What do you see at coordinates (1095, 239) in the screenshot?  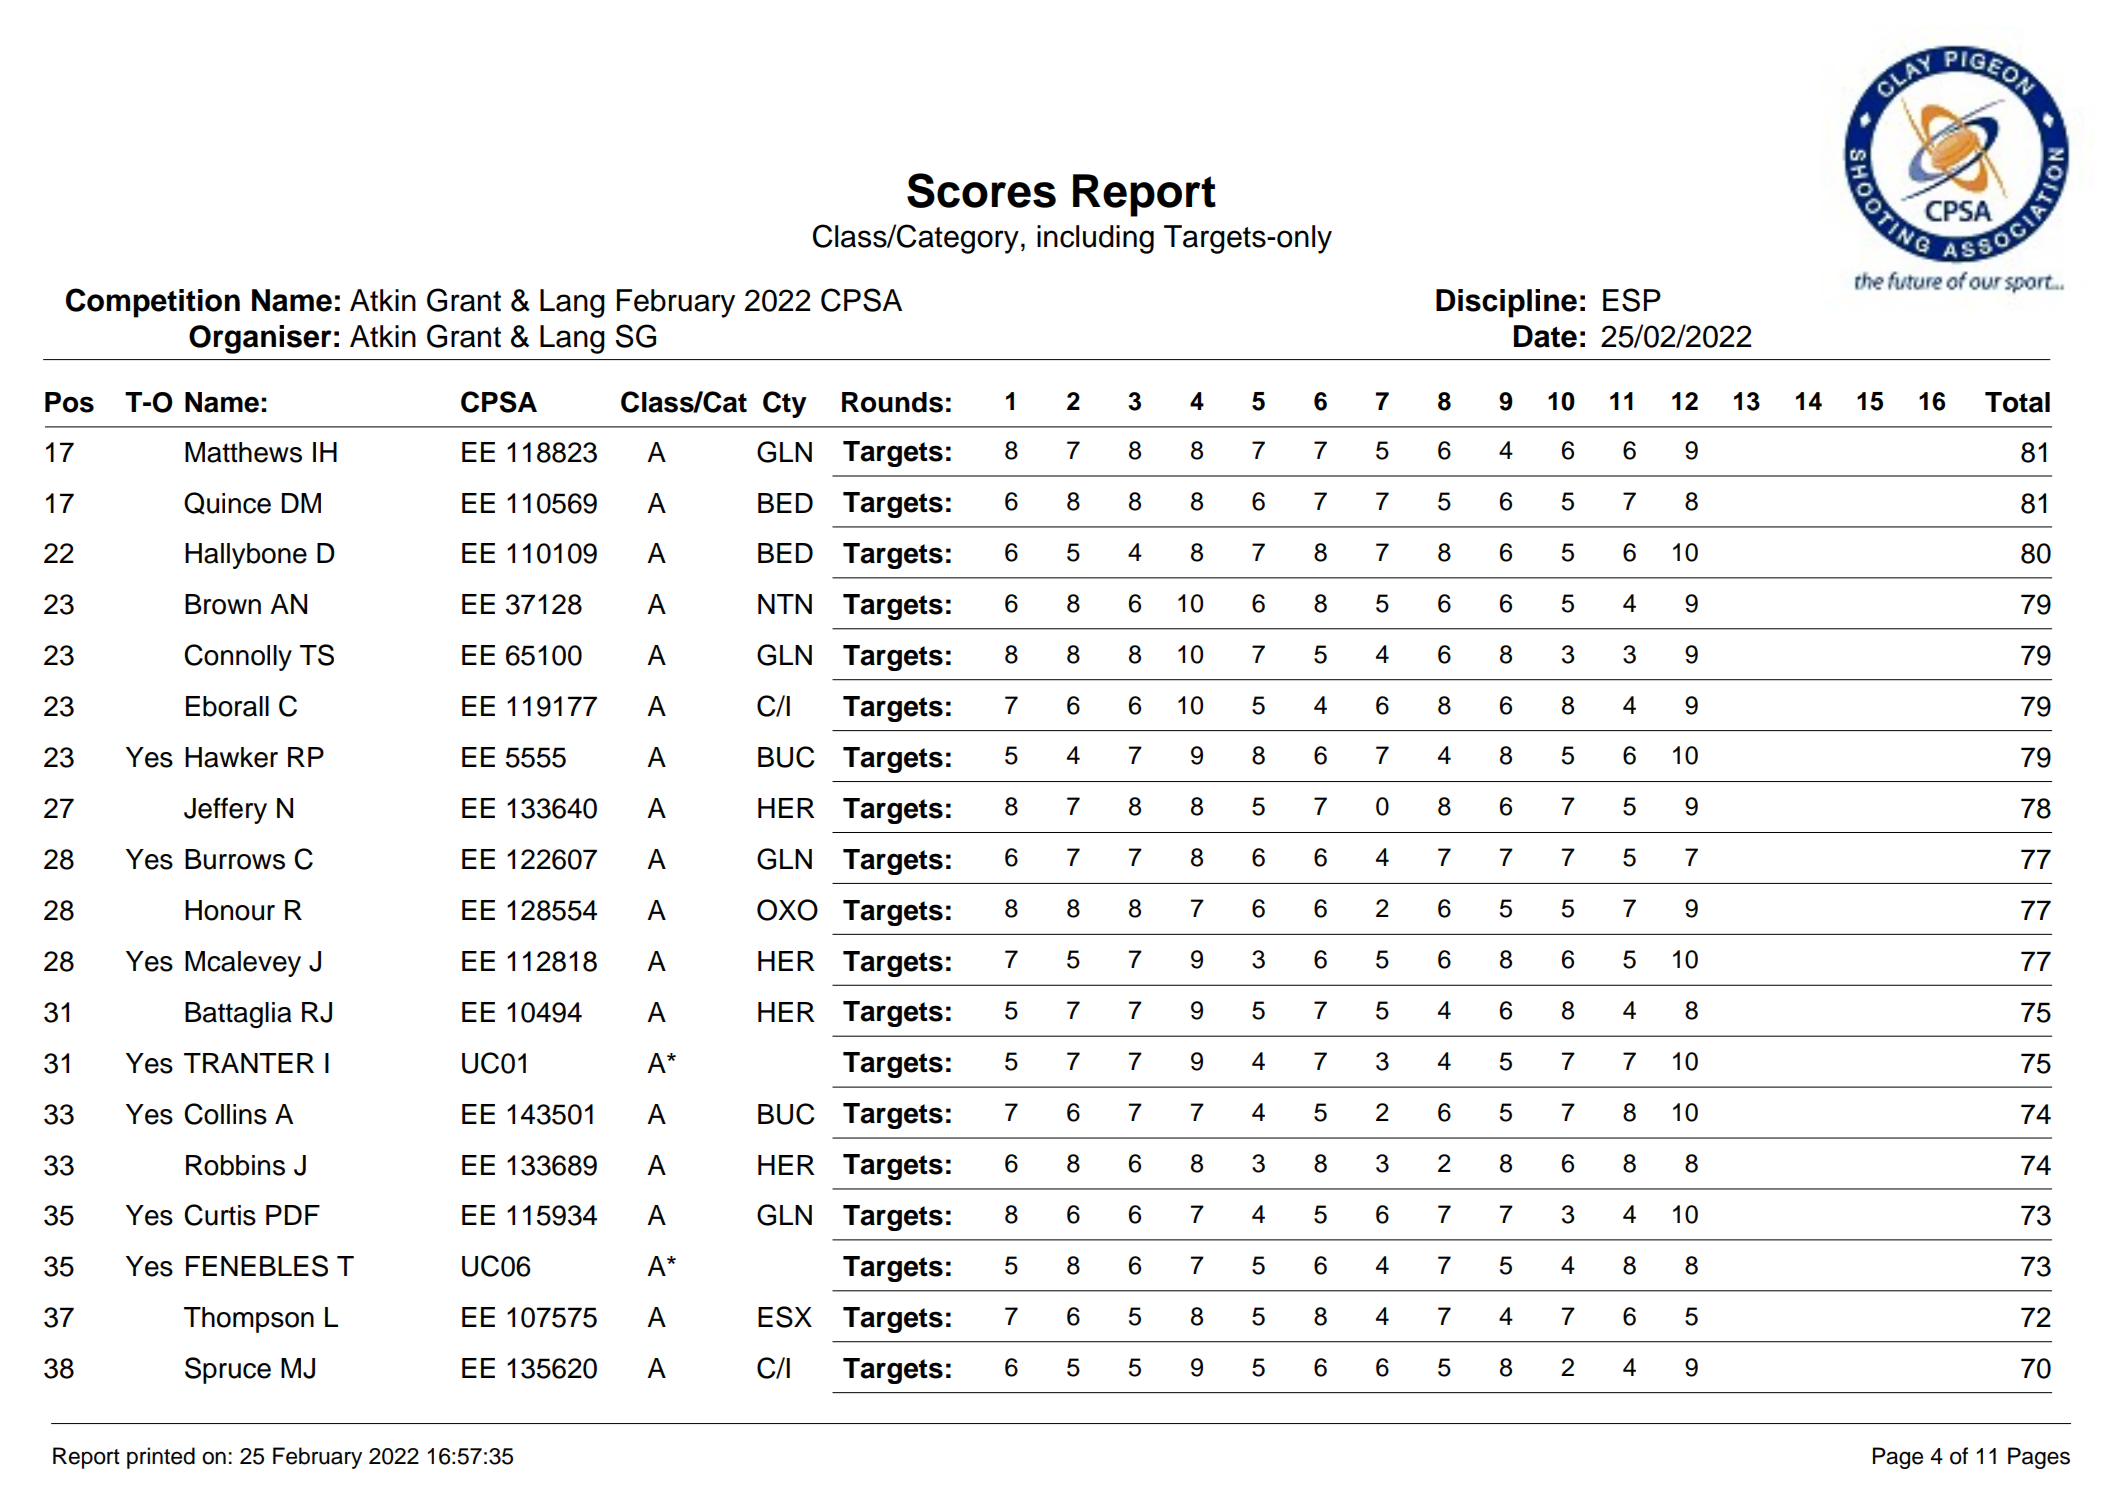 I see `including` at bounding box center [1095, 239].
